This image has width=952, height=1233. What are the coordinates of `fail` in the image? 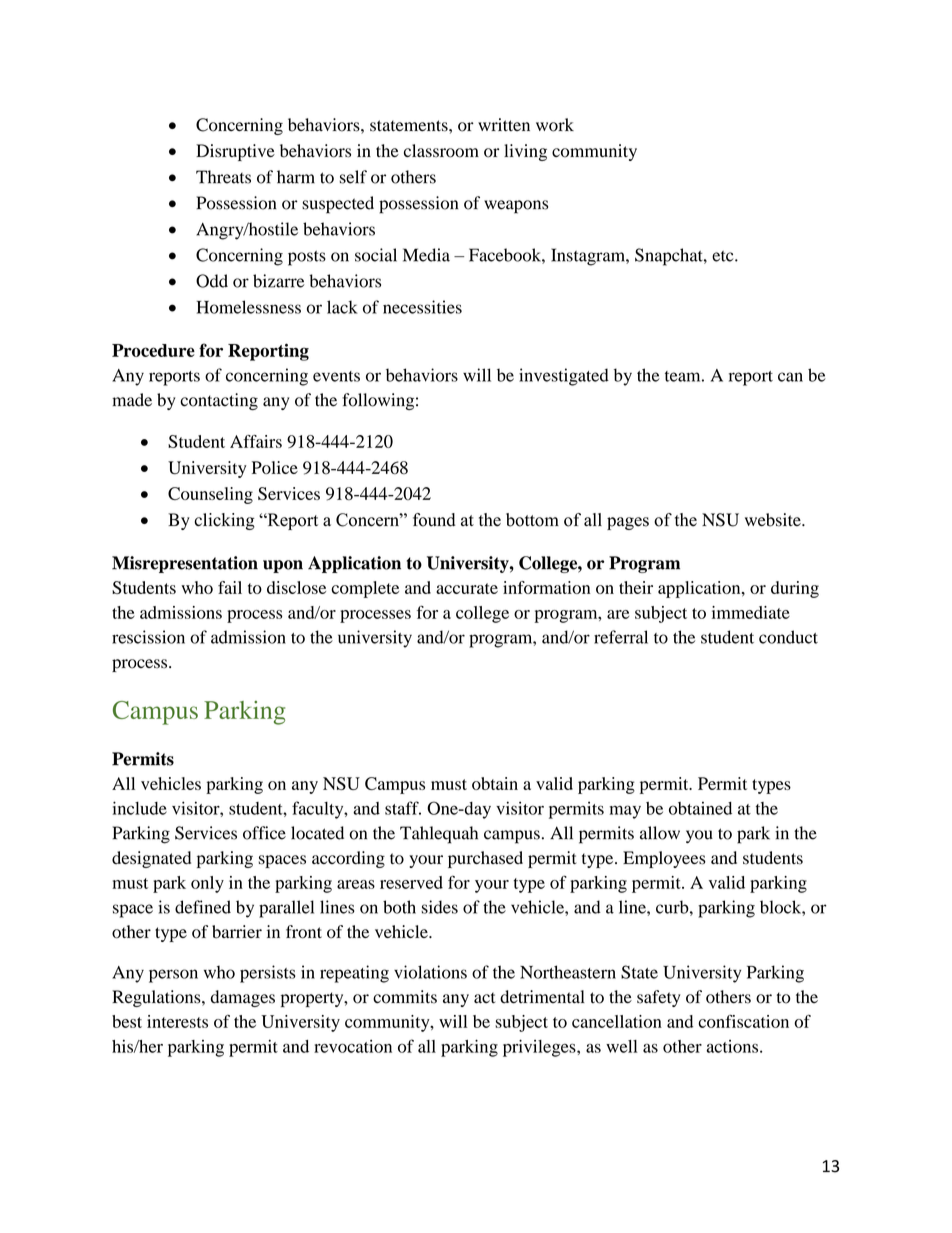 It's located at (230, 587).
